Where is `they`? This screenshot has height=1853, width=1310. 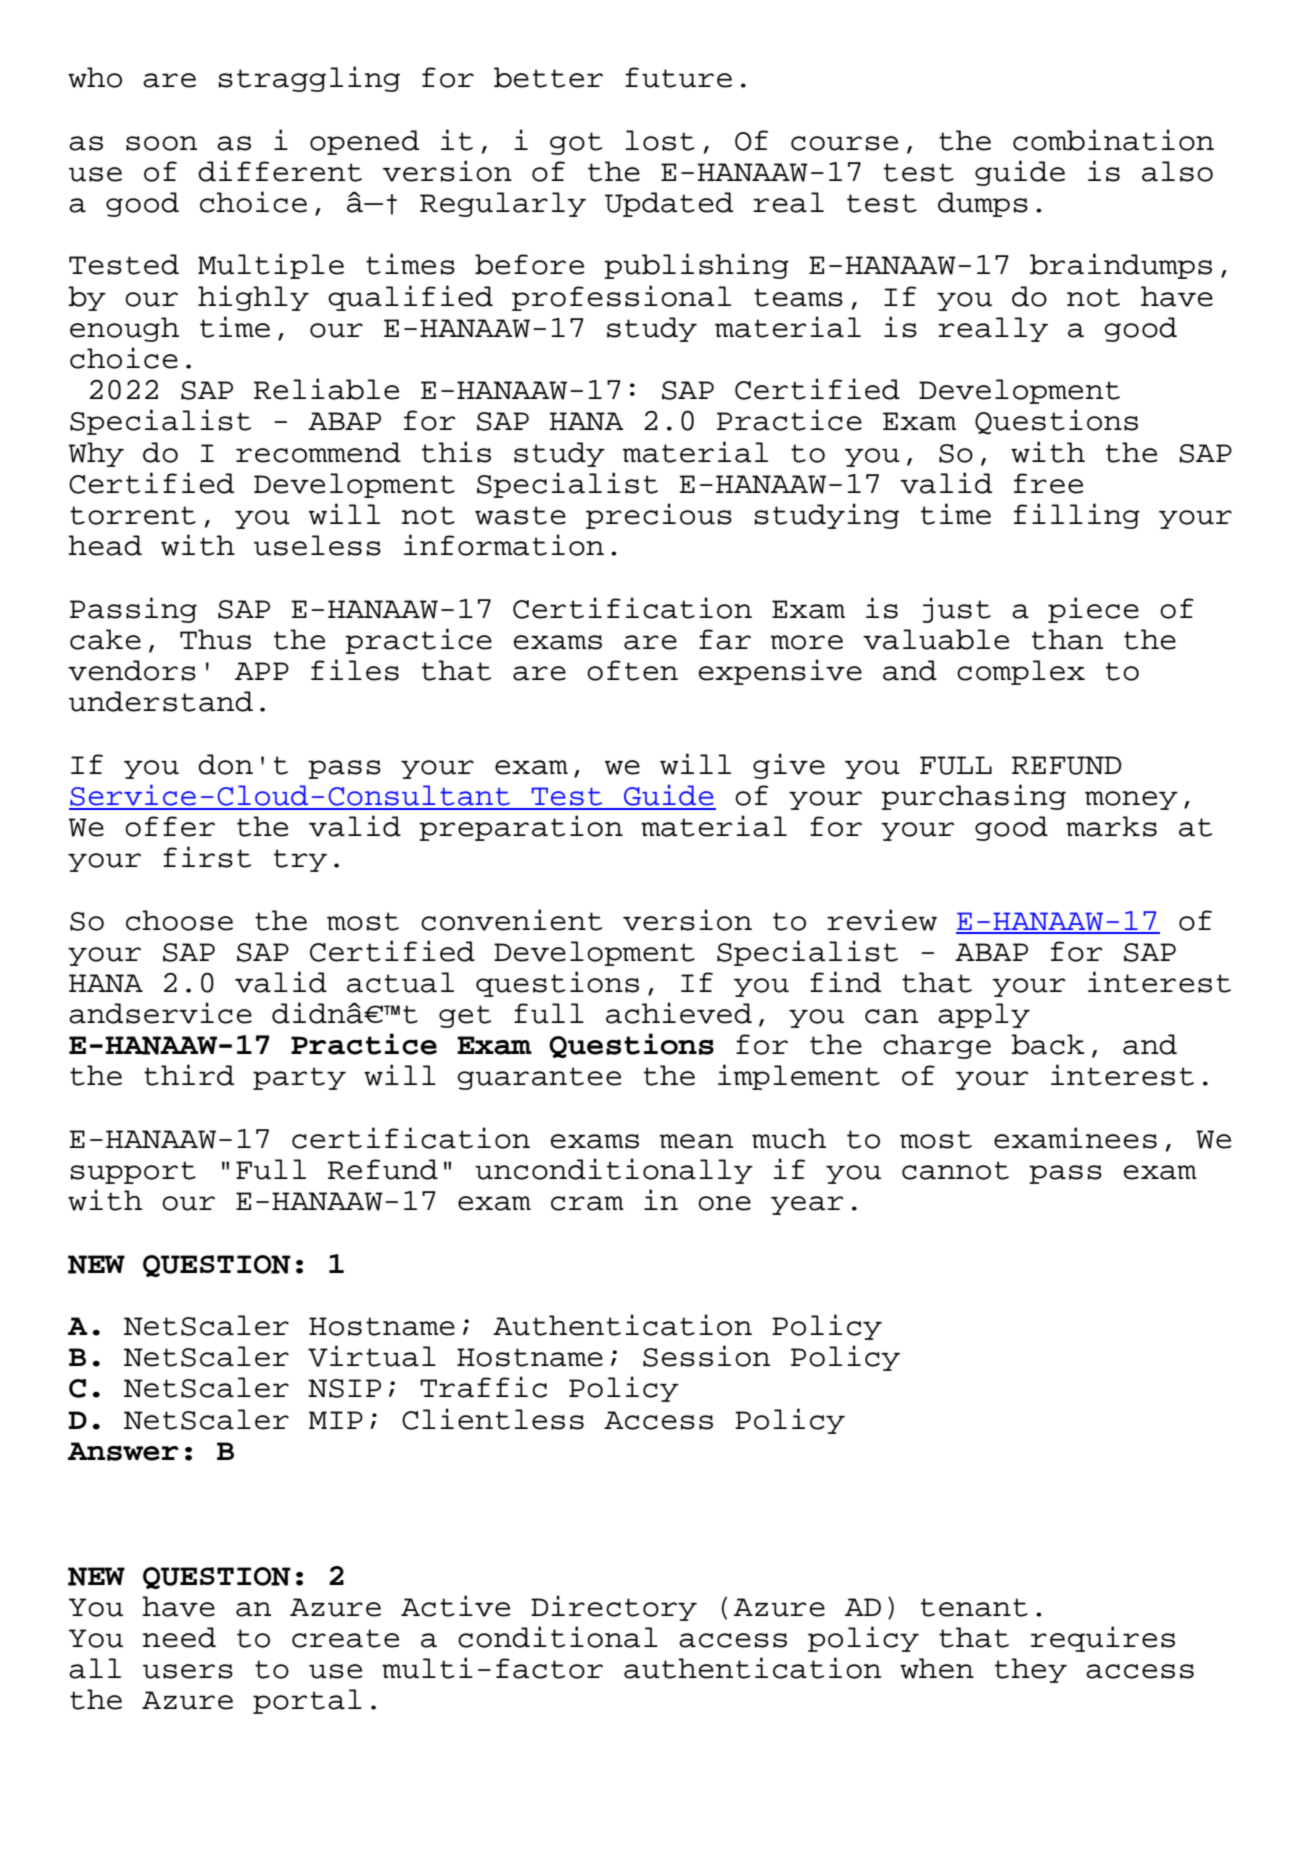 they is located at coordinates (1031, 1670).
